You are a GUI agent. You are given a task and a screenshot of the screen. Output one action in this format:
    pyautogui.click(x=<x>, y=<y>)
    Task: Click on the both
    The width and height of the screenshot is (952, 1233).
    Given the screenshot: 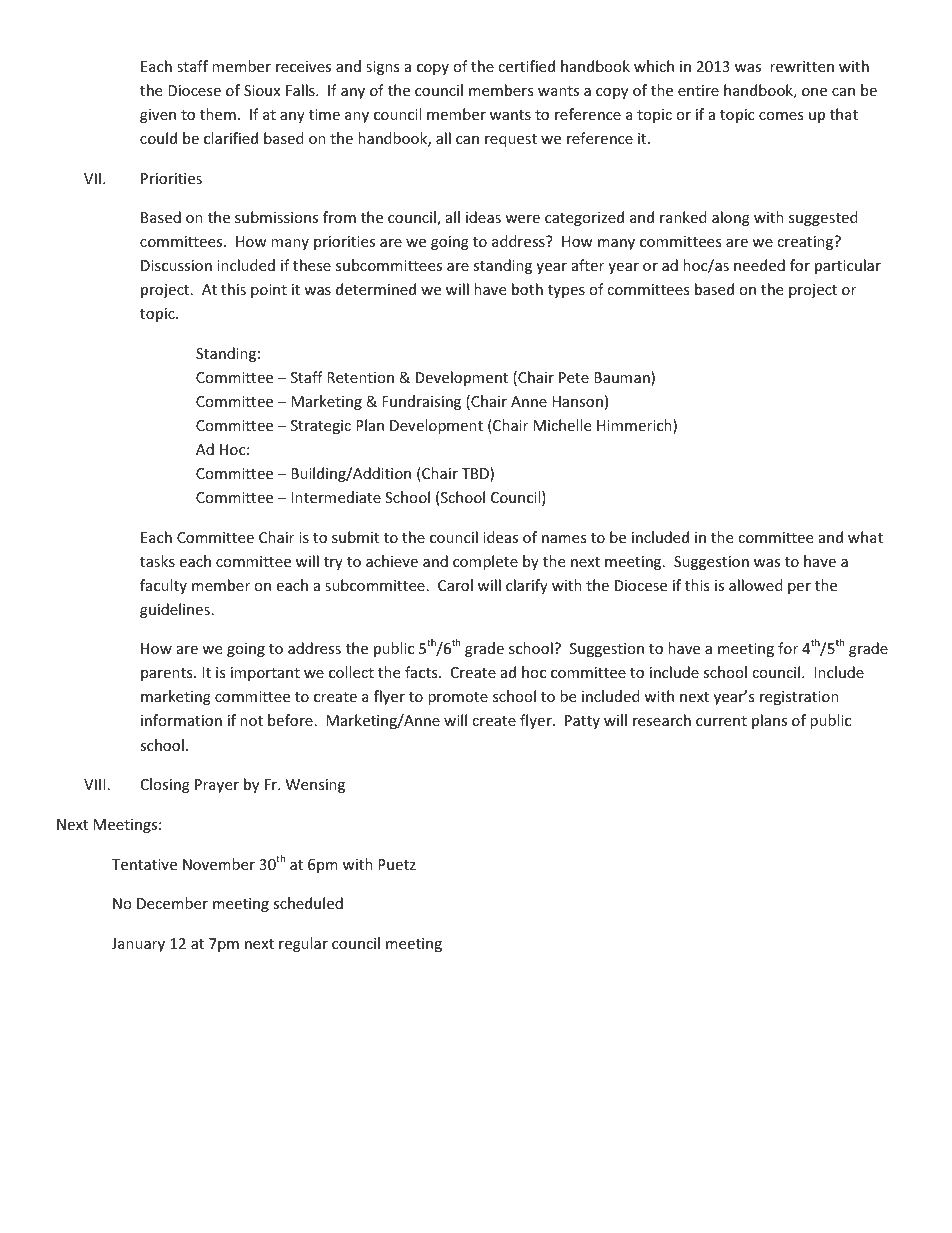 What is the action you would take?
    pyautogui.click(x=527, y=289)
